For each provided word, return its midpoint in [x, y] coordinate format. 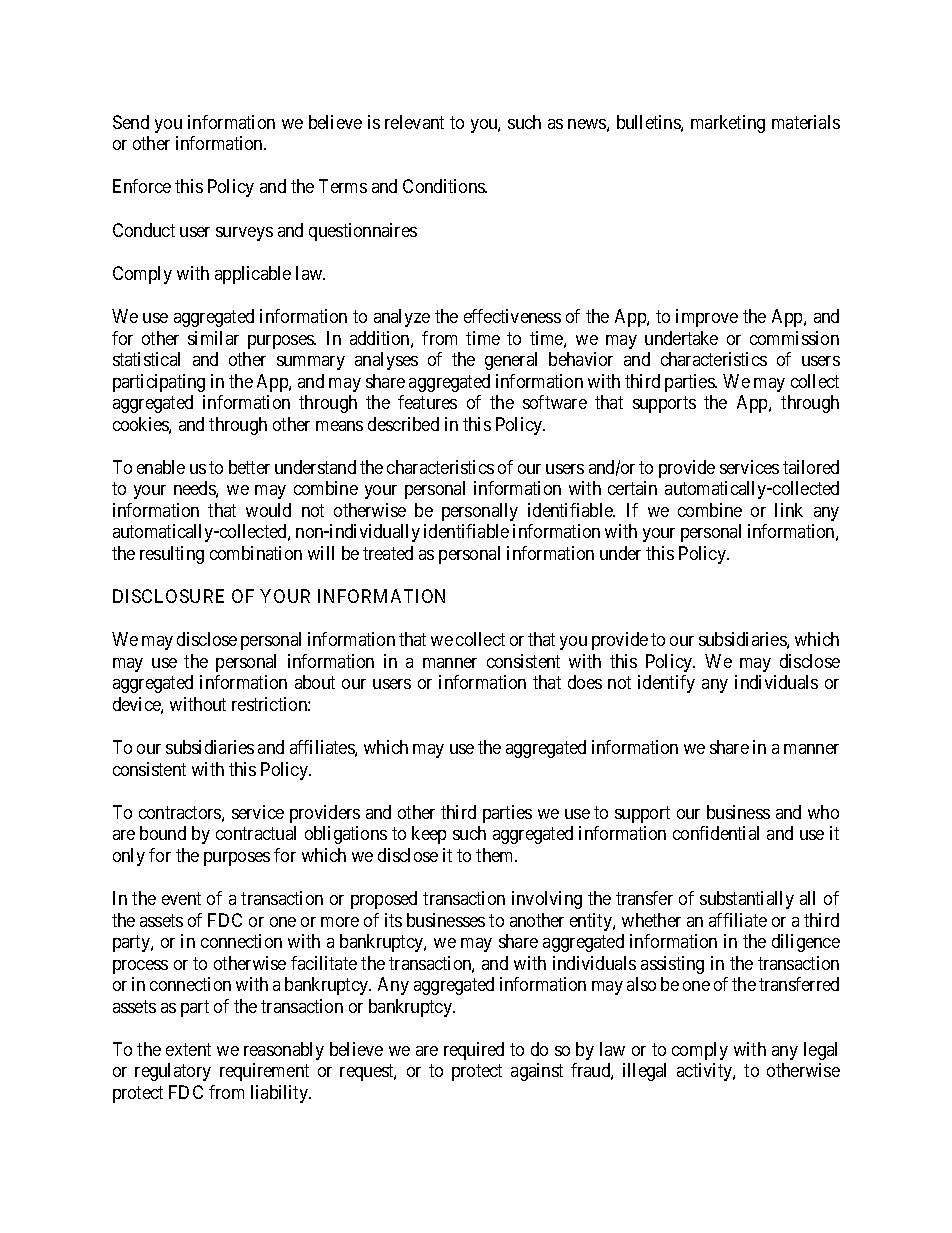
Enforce [142, 186]
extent [188, 1049]
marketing [728, 124]
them [496, 855]
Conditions [444, 186]
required [474, 1051]
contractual [256, 833]
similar [213, 338]
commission [794, 338]
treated [388, 553]
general [511, 361]
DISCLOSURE [168, 596]
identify [666, 684]
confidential [716, 833]
